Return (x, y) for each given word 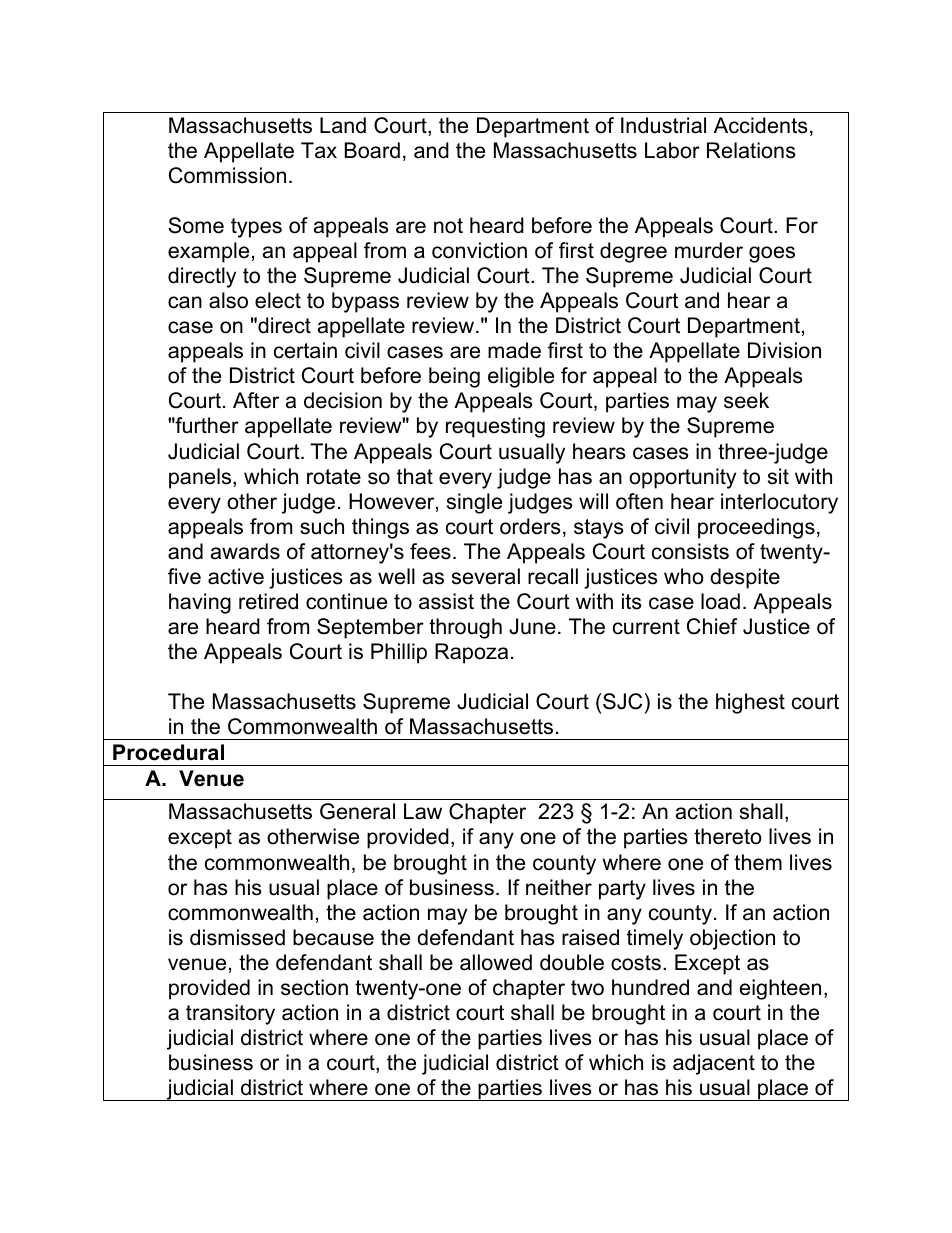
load (720, 601)
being (454, 377)
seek (746, 400)
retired (268, 601)
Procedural (168, 752)
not (448, 226)
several (486, 576)
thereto (728, 836)
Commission (227, 175)
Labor (672, 150)
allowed (496, 962)
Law (423, 811)
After (256, 400)
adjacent (714, 1064)
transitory (230, 1014)
